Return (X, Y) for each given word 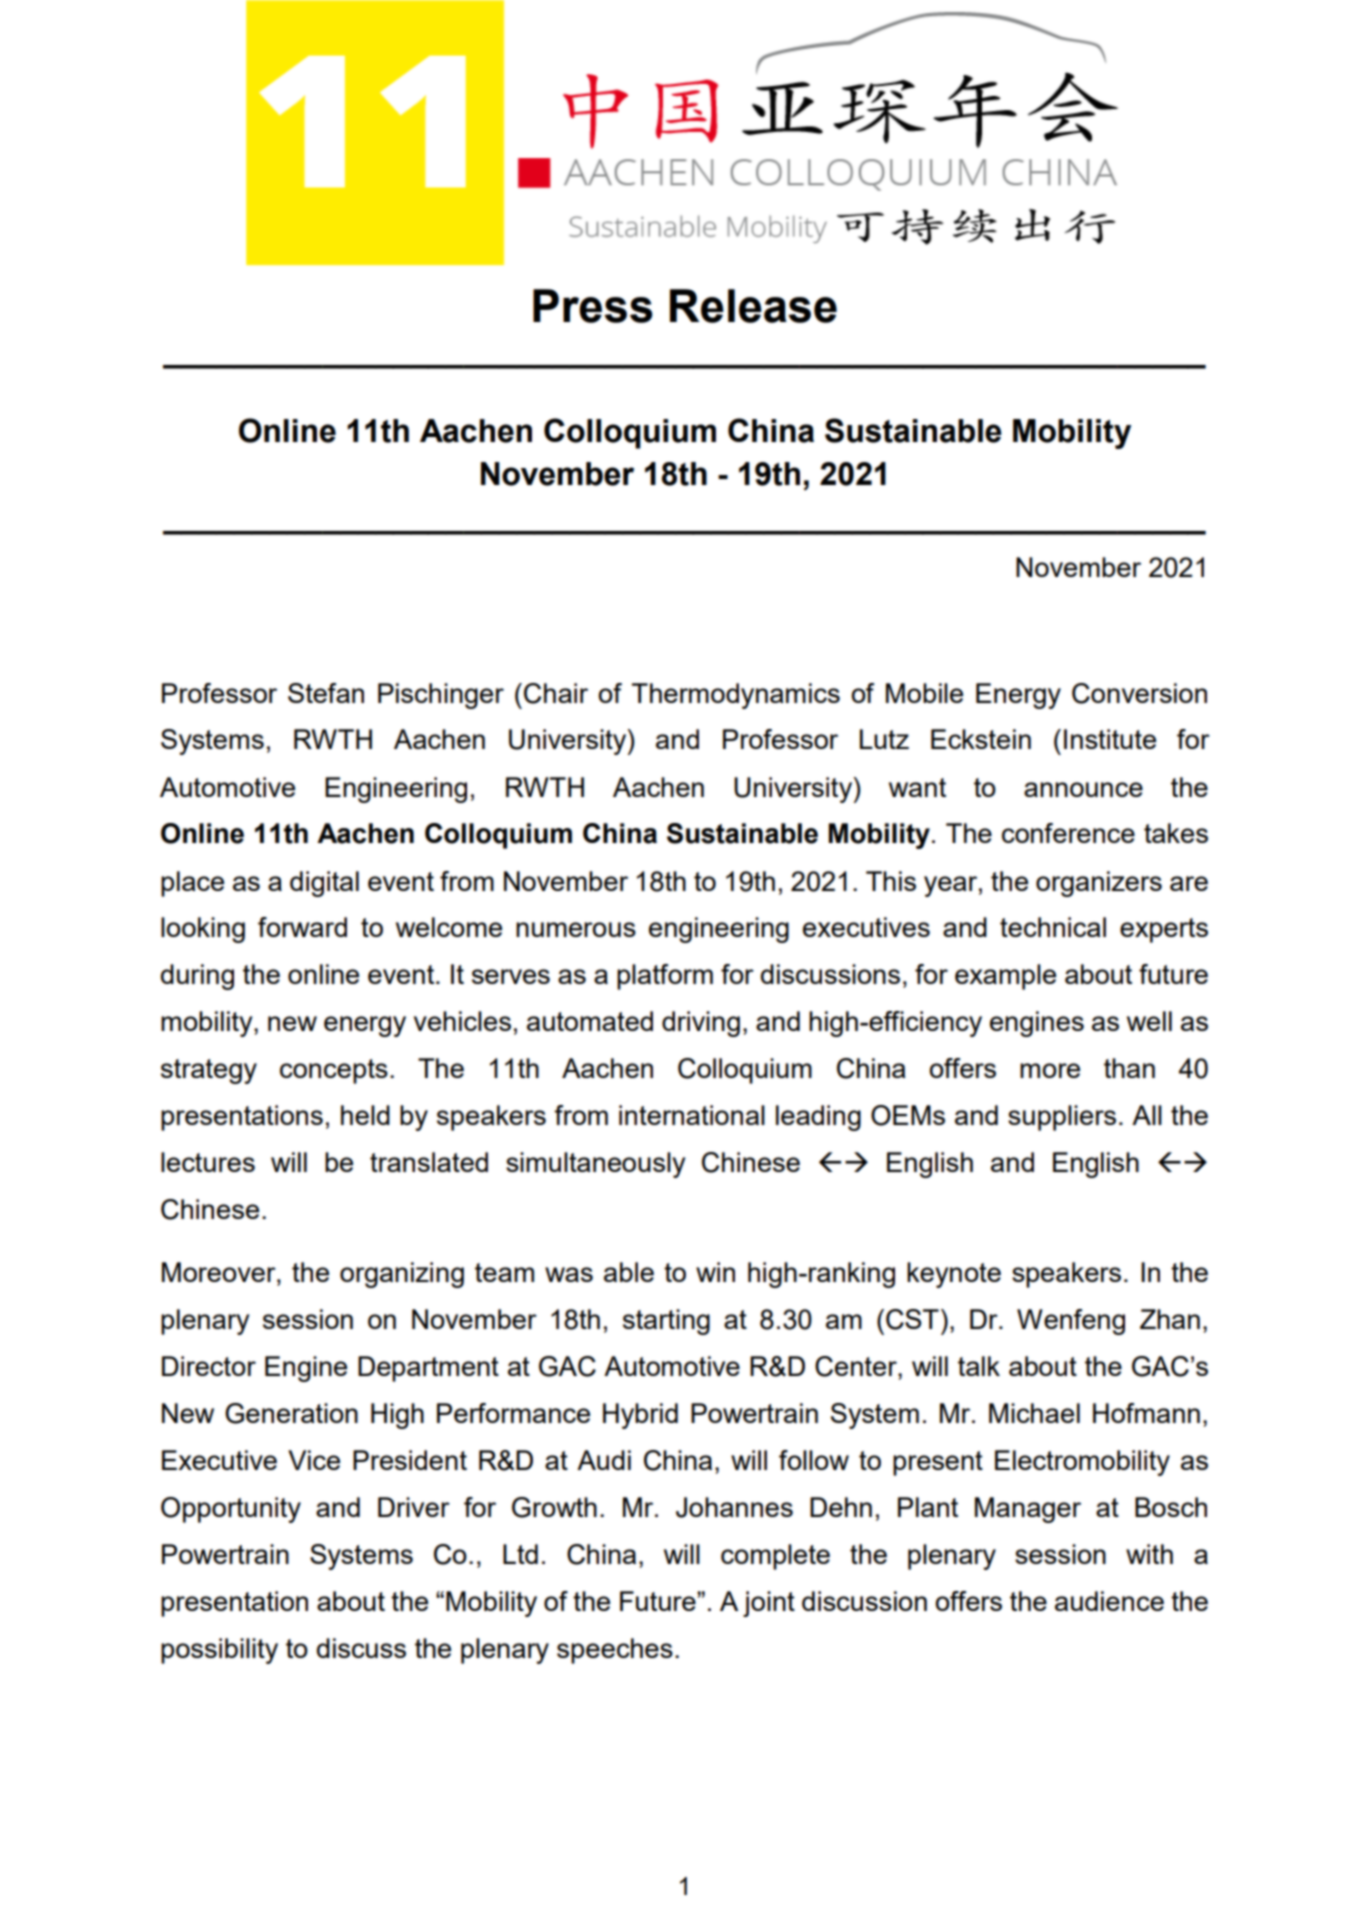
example (1005, 977)
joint (769, 1604)
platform (665, 977)
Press (593, 306)
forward (302, 927)
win (715, 1272)
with (1149, 1554)
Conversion (1139, 693)
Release (753, 306)
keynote (954, 1275)
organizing (402, 1275)
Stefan (326, 693)
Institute (1110, 739)
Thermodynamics (736, 696)
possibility (219, 1651)
